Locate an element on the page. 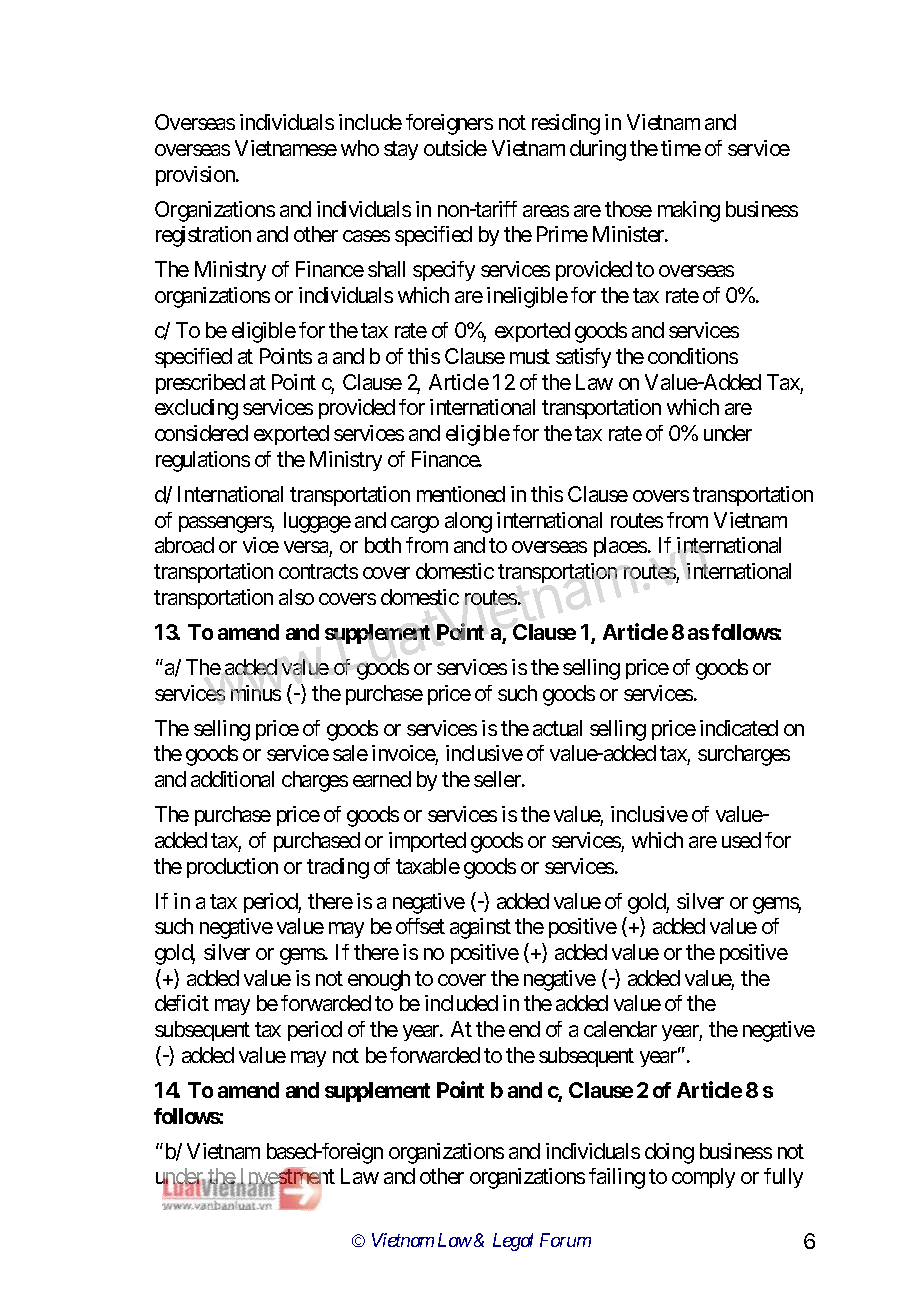  outside is located at coordinates (455, 148).
